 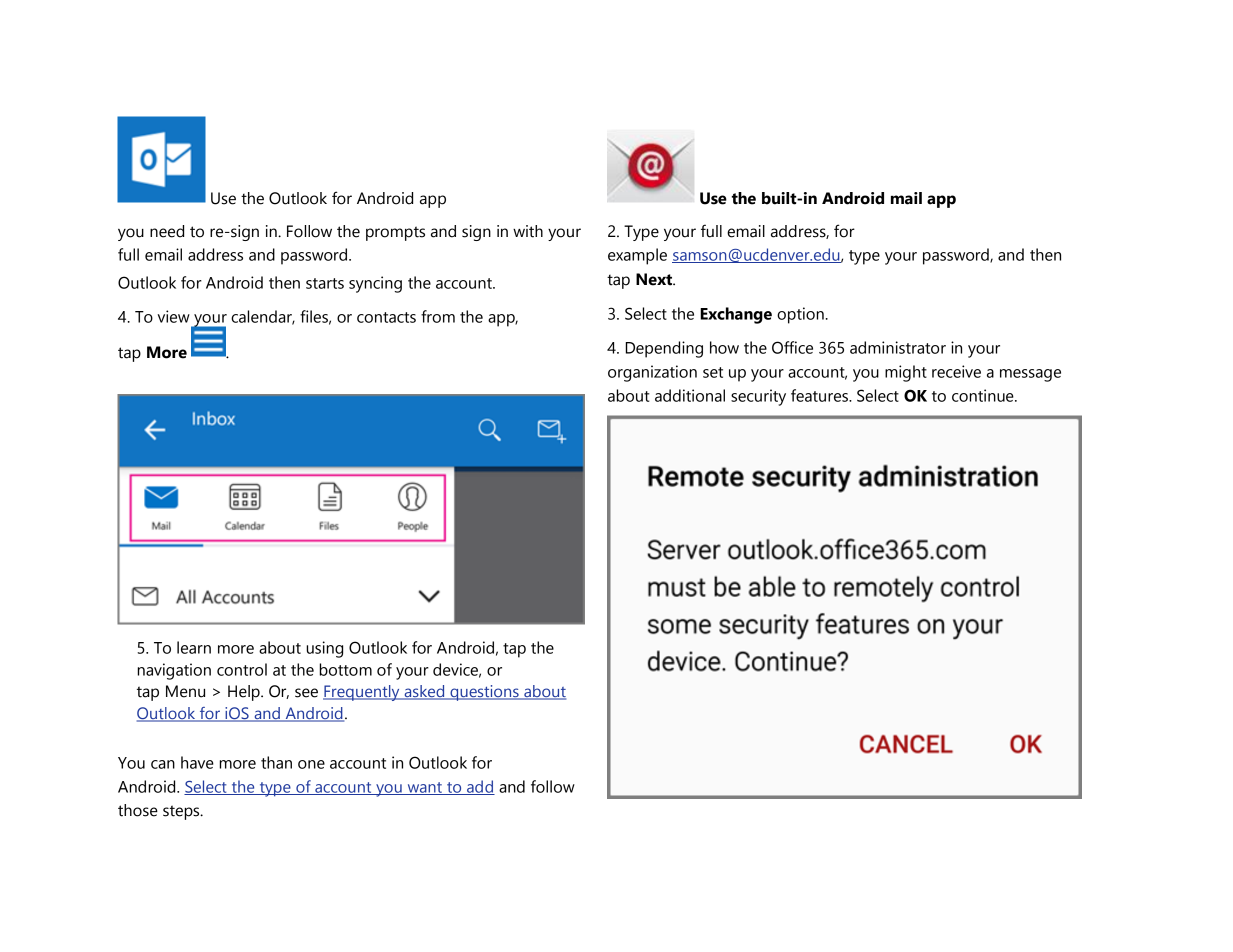 What do you see at coordinates (528, 231) in the screenshot?
I see `with` at bounding box center [528, 231].
